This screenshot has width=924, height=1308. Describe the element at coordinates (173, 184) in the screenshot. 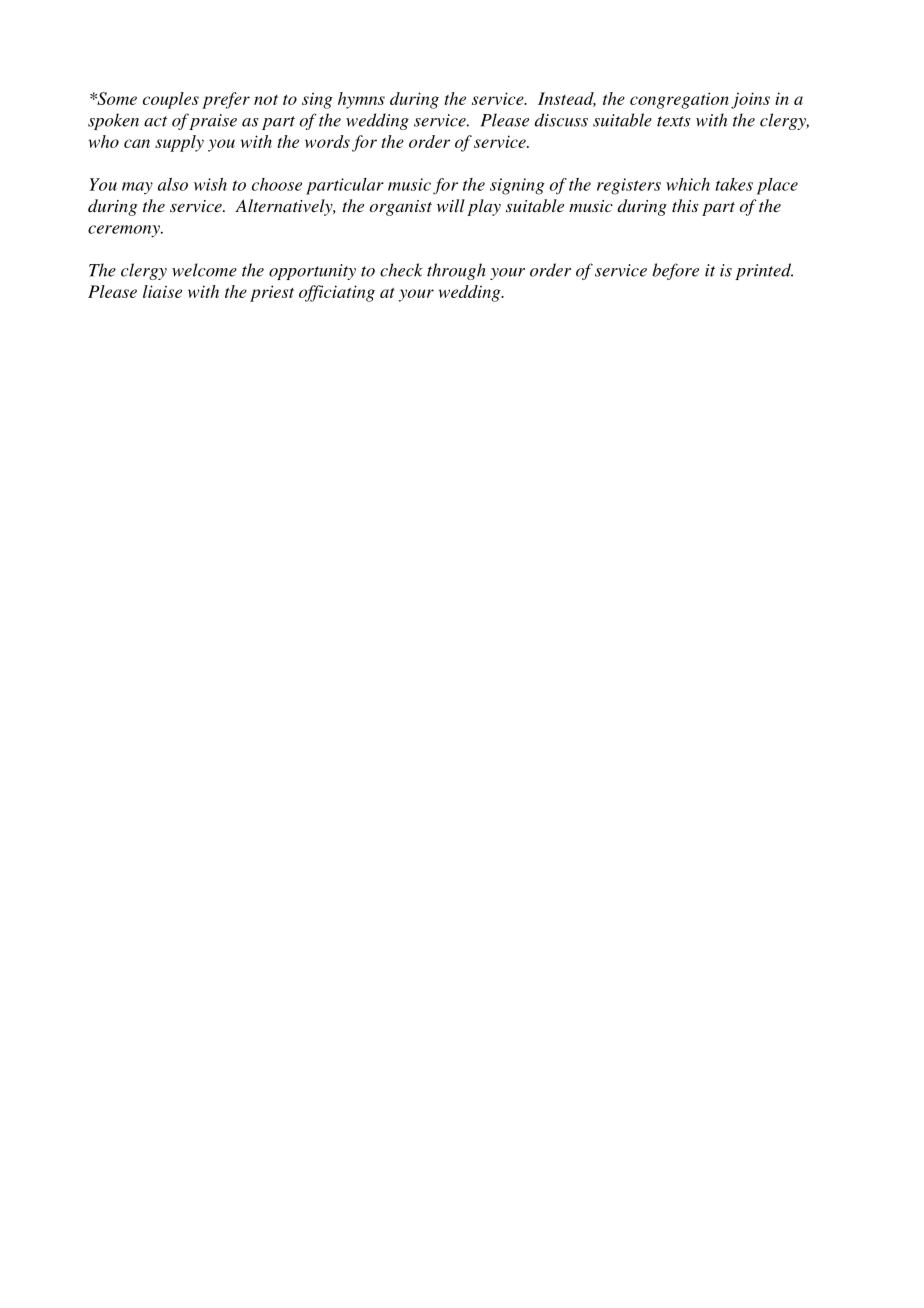

I see `also` at that location.
